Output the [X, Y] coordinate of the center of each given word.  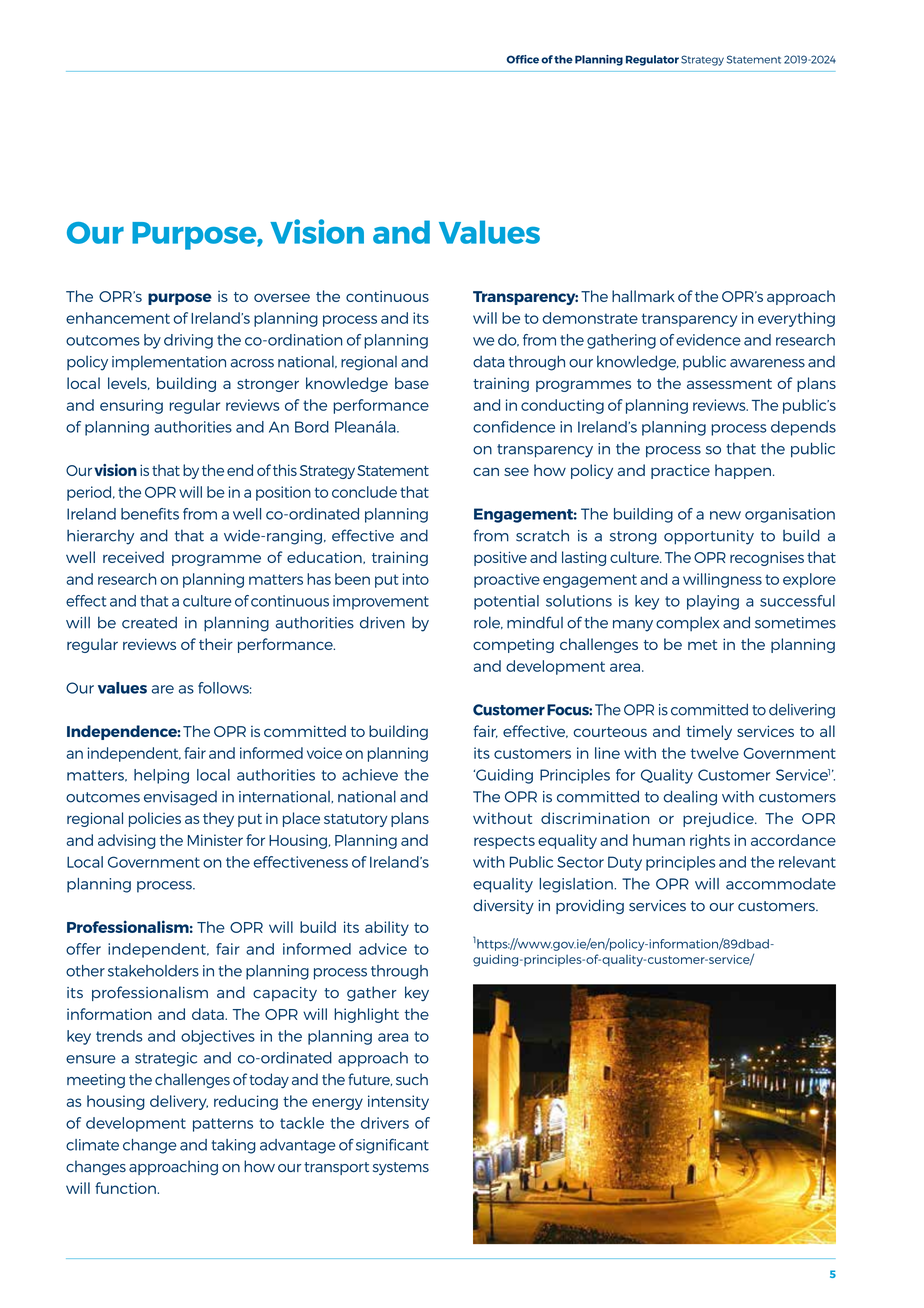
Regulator [652, 60]
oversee [282, 297]
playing [713, 602]
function [125, 1188]
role [488, 622]
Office [522, 59]
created [149, 622]
